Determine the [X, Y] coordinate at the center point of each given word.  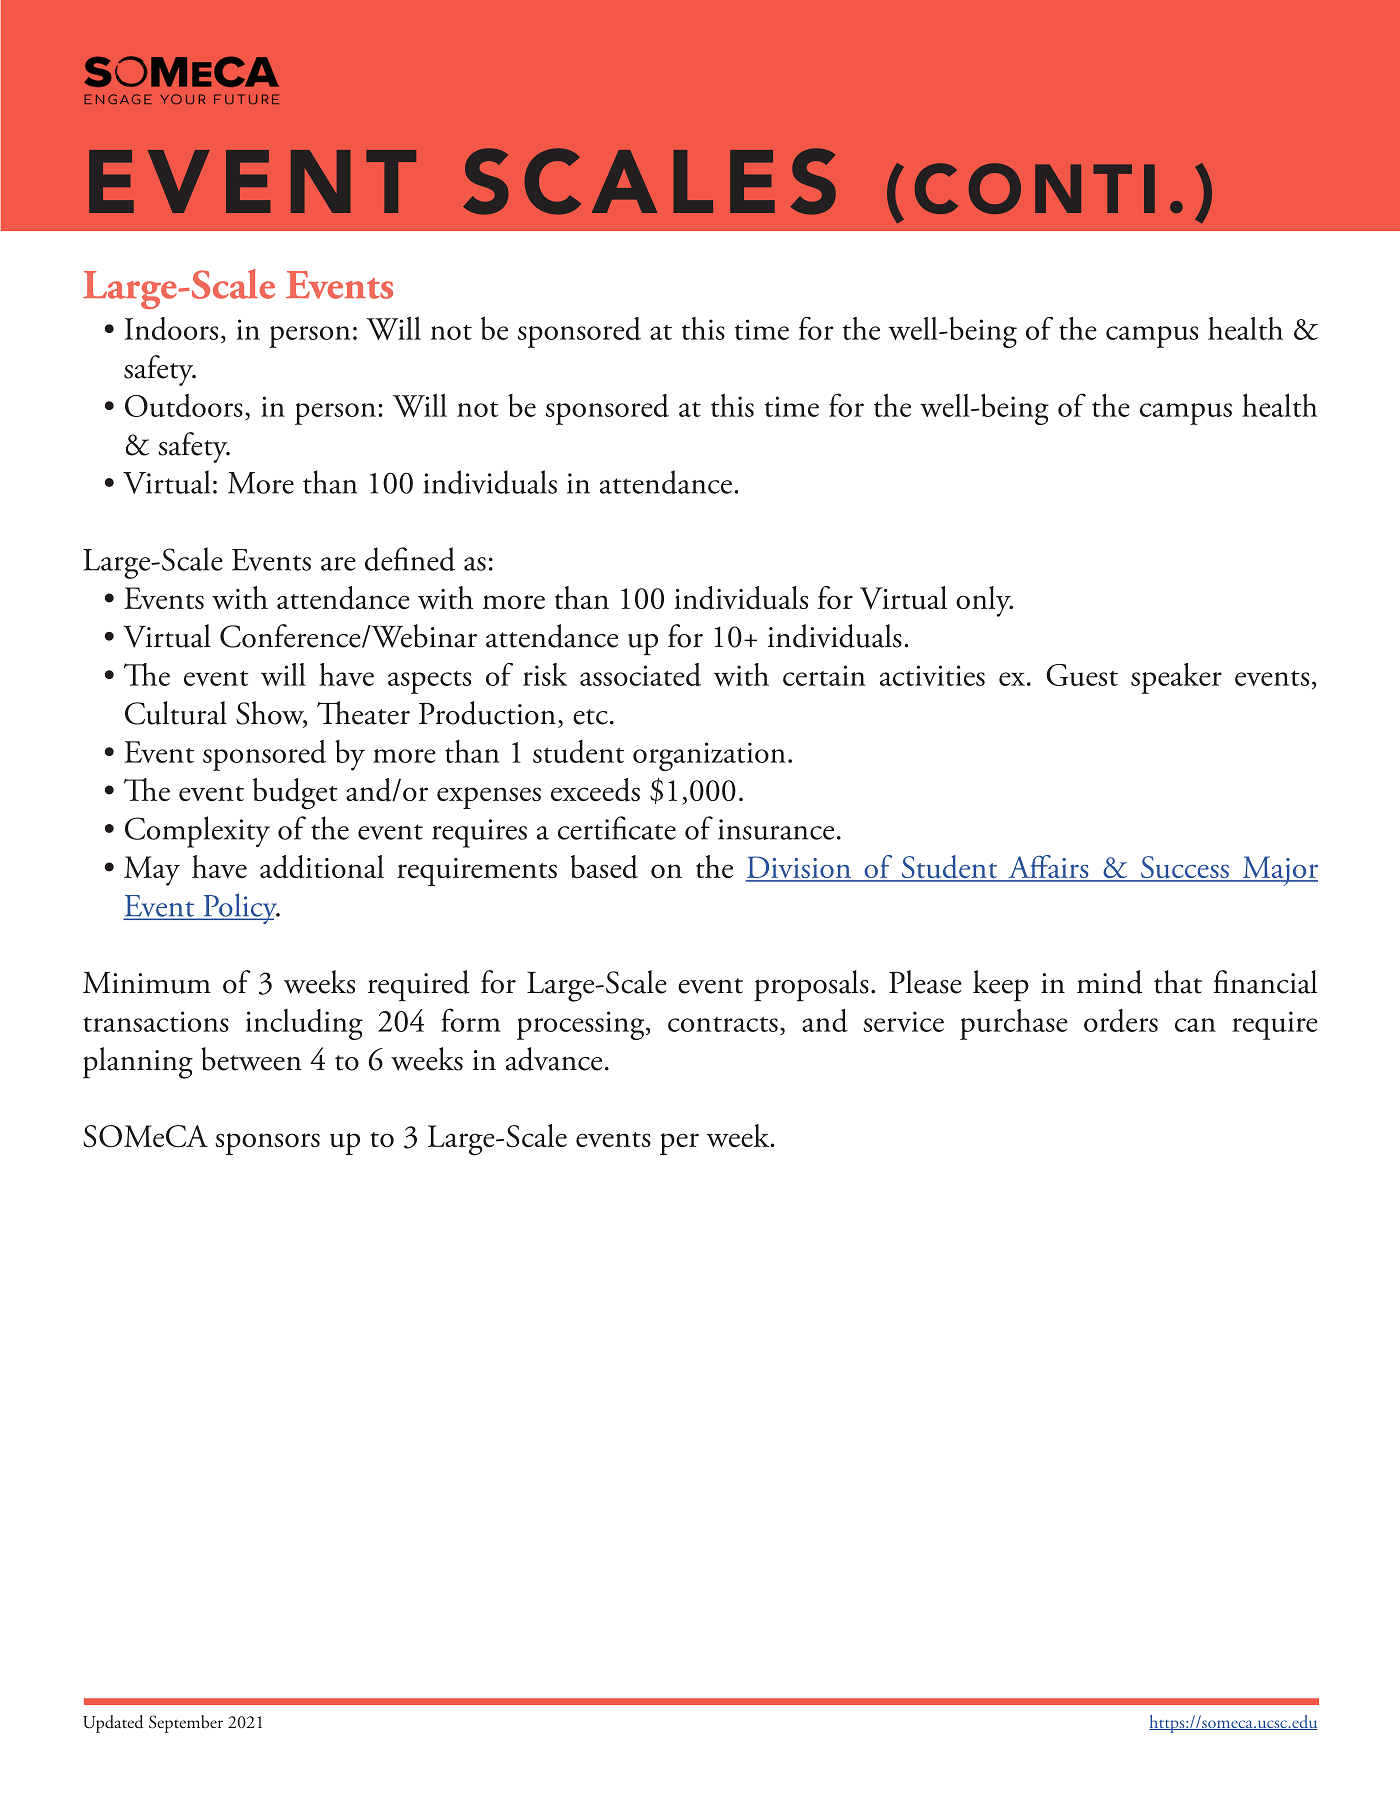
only [984, 601]
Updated [113, 1724]
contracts [723, 1024]
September [186, 1724]
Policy [240, 908]
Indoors [171, 328]
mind [1109, 982]
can [1195, 1025]
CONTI [1035, 188]
